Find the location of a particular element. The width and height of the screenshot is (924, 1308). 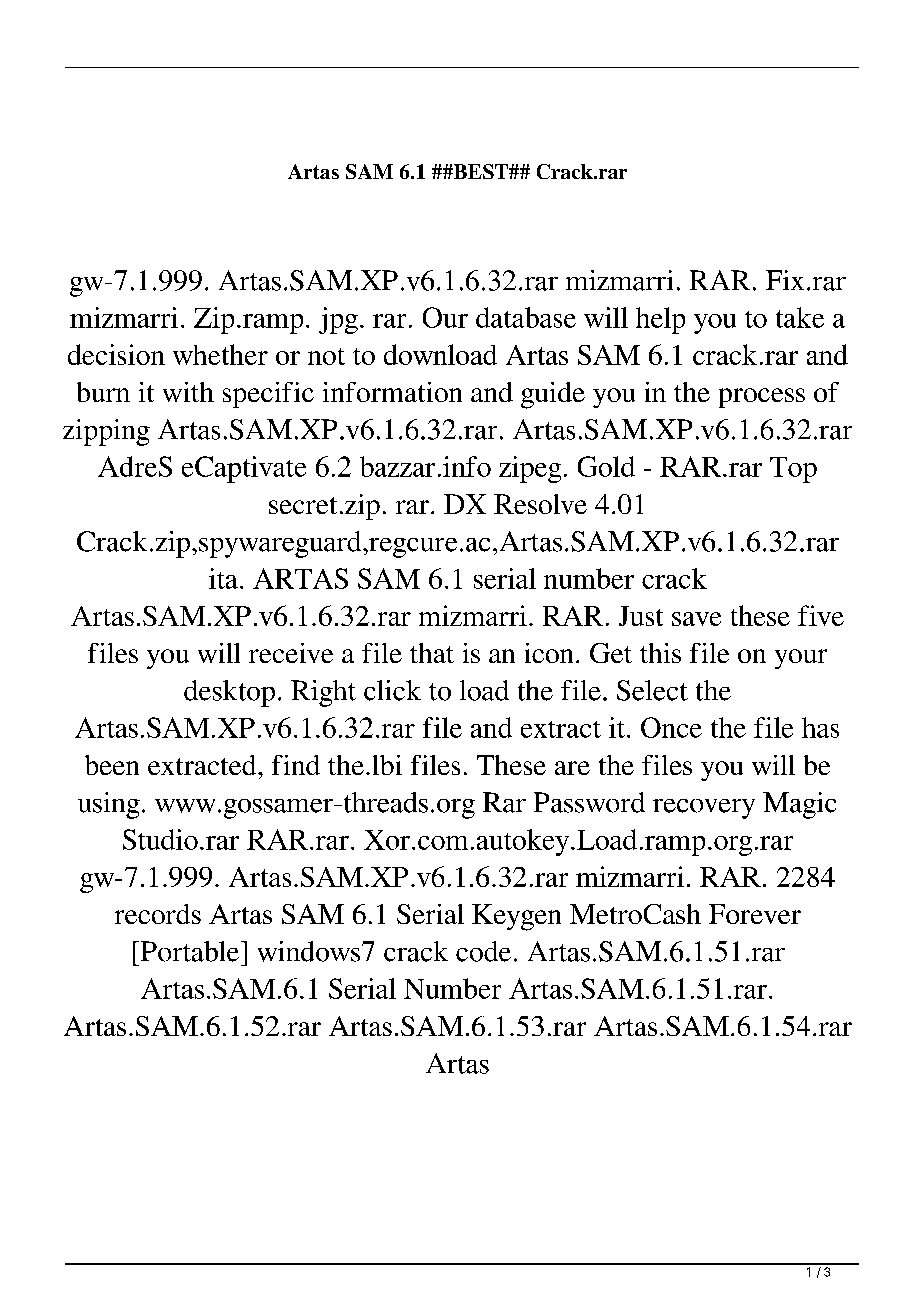

Resolve is located at coordinates (540, 504).
